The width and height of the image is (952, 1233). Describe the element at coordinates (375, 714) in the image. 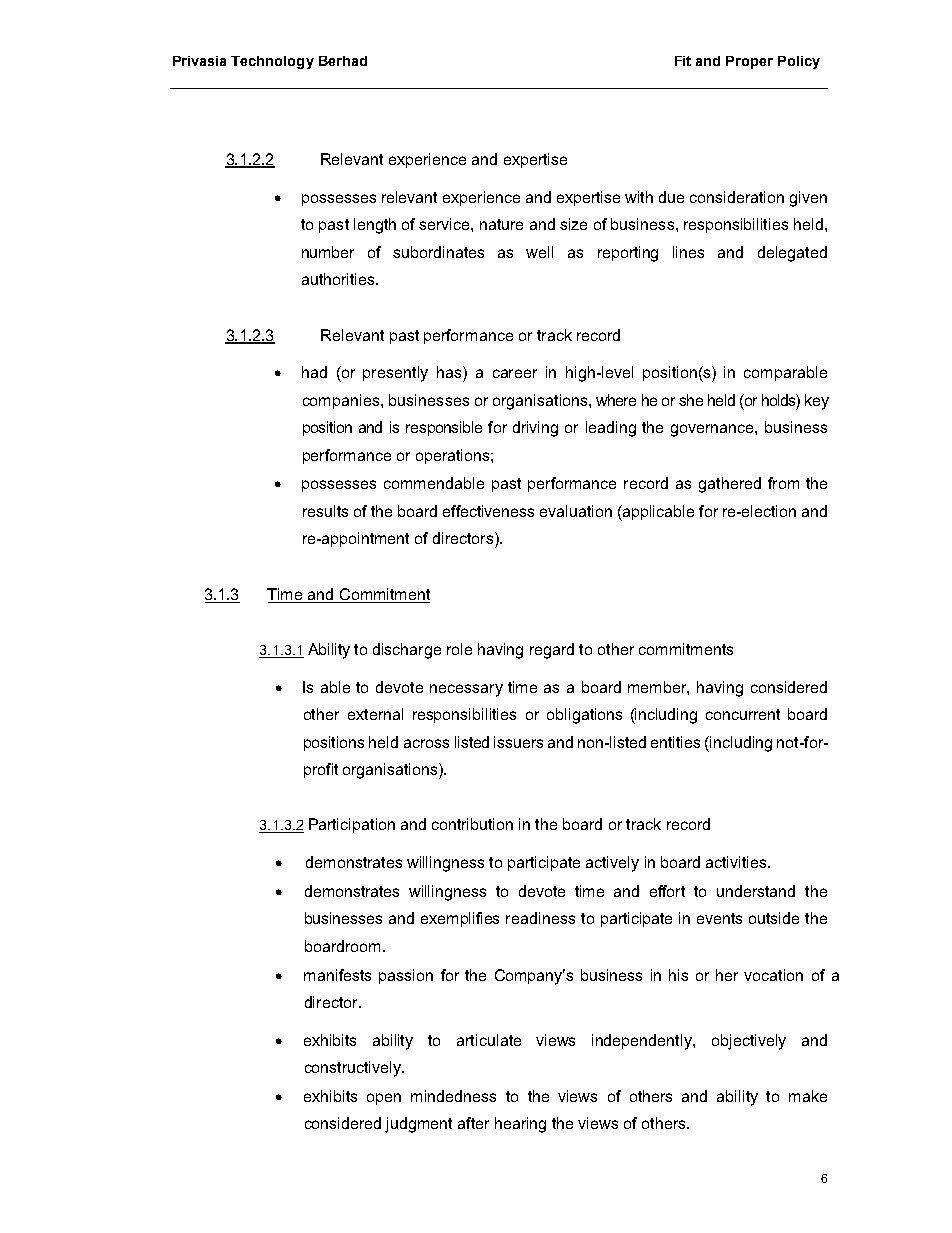

I see `external` at that location.
